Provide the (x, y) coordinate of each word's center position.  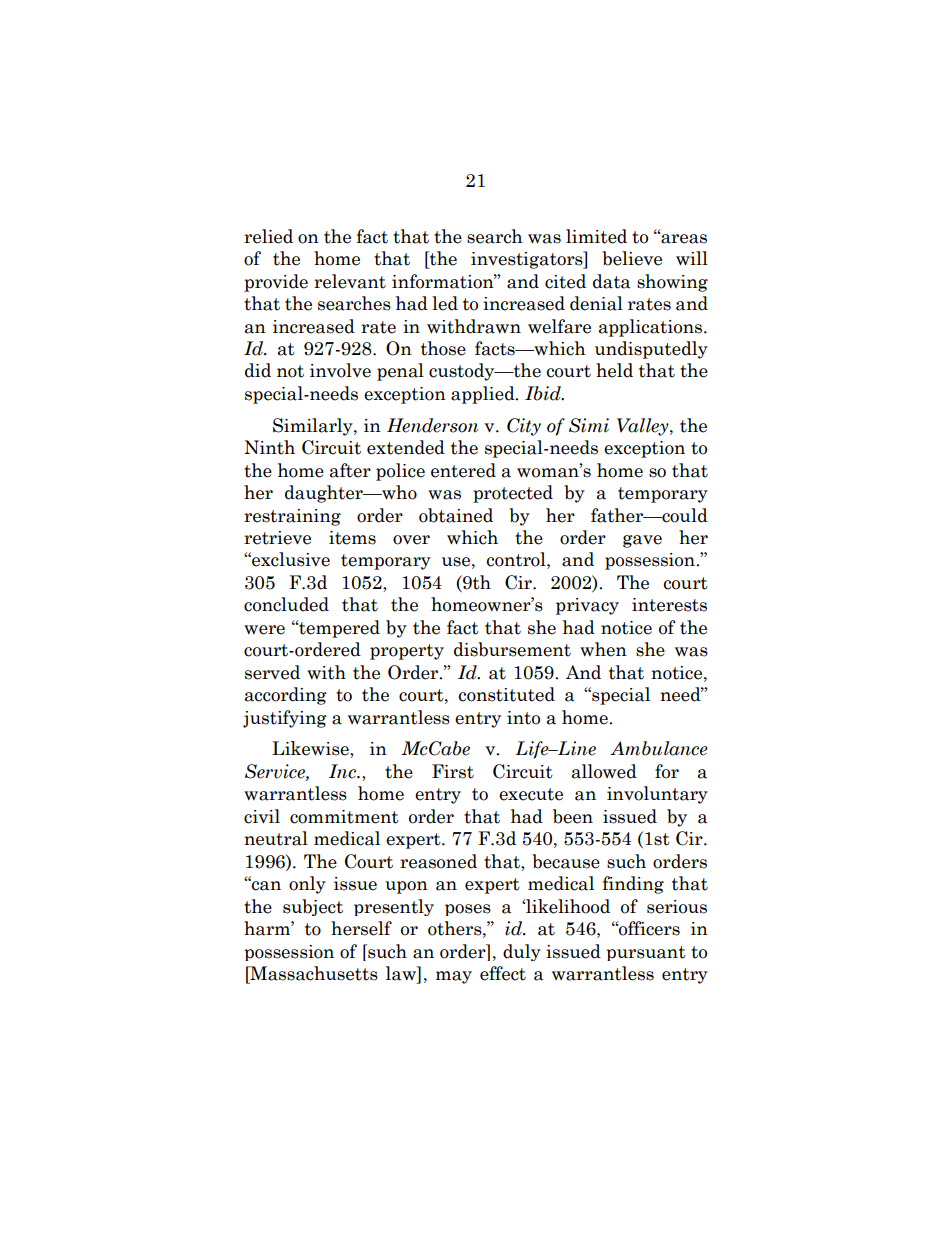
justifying (285, 719)
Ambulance (659, 748)
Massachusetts (313, 973)
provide (276, 283)
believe (632, 258)
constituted (507, 694)
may (454, 977)
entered (463, 470)
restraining (292, 517)
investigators (528, 260)
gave (642, 541)
